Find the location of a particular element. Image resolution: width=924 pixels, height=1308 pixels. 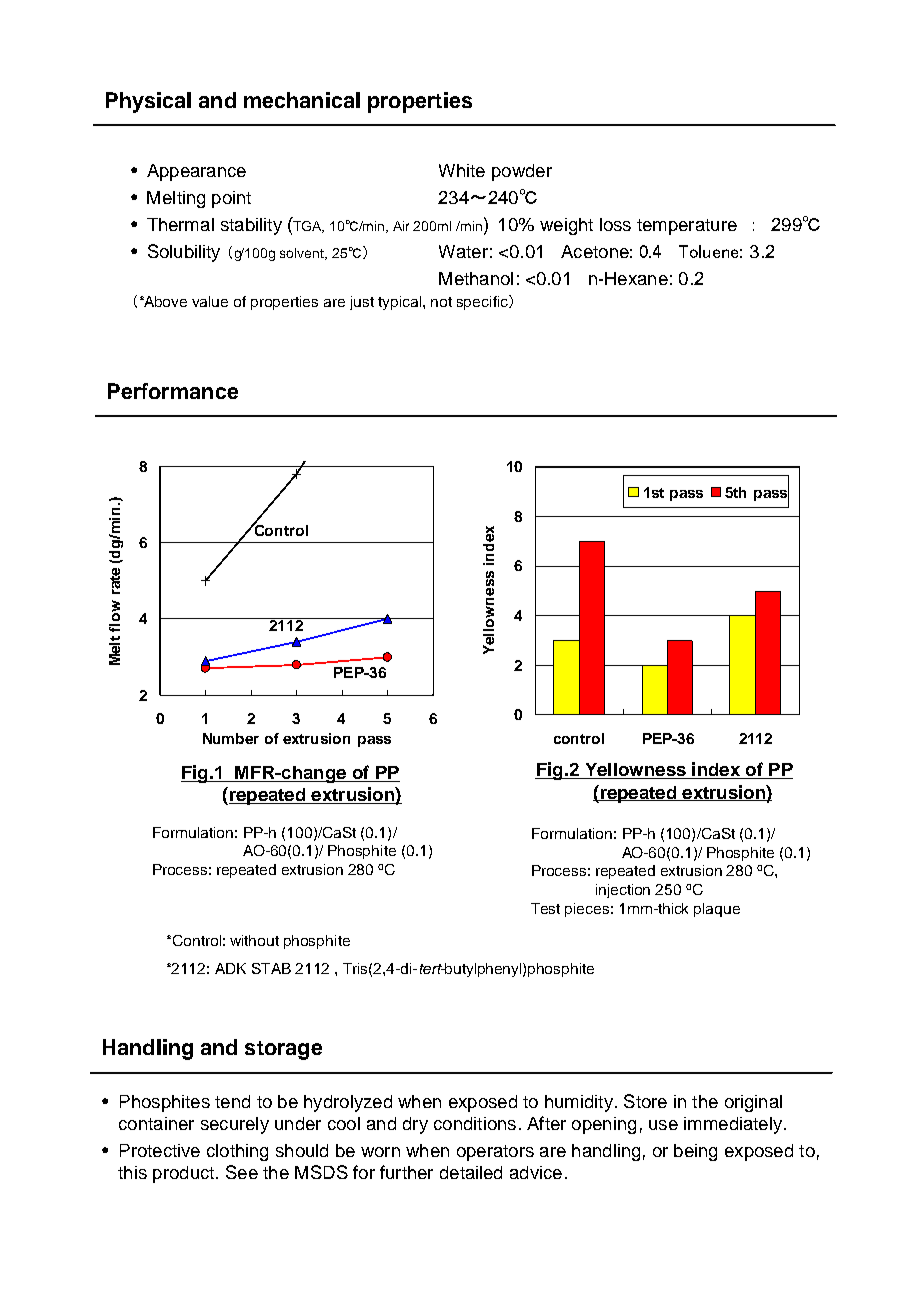

clothing is located at coordinates (237, 1152).
